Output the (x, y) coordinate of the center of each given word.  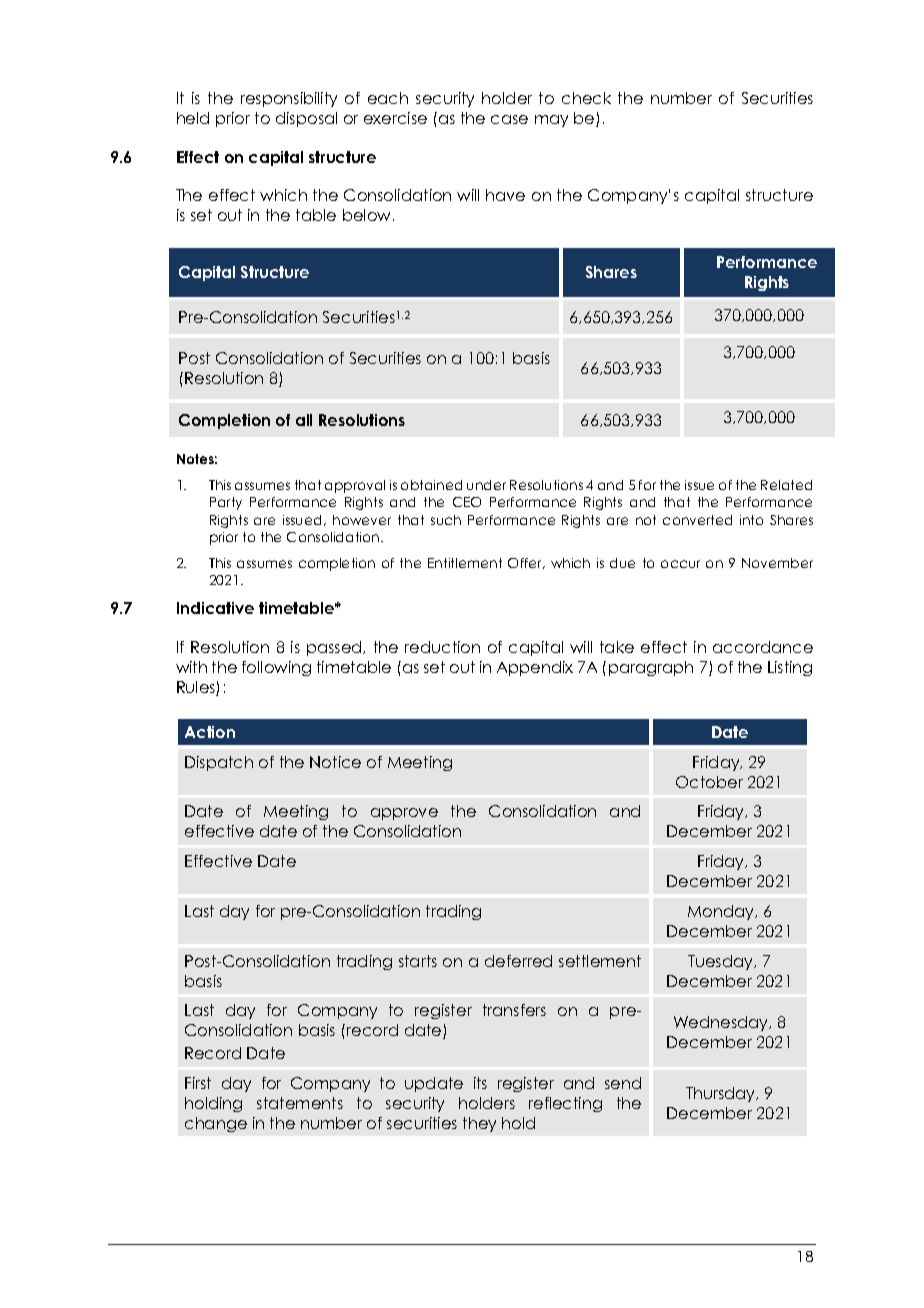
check (586, 98)
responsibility (289, 99)
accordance (763, 647)
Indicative (215, 608)
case (509, 119)
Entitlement (465, 563)
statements (300, 1103)
